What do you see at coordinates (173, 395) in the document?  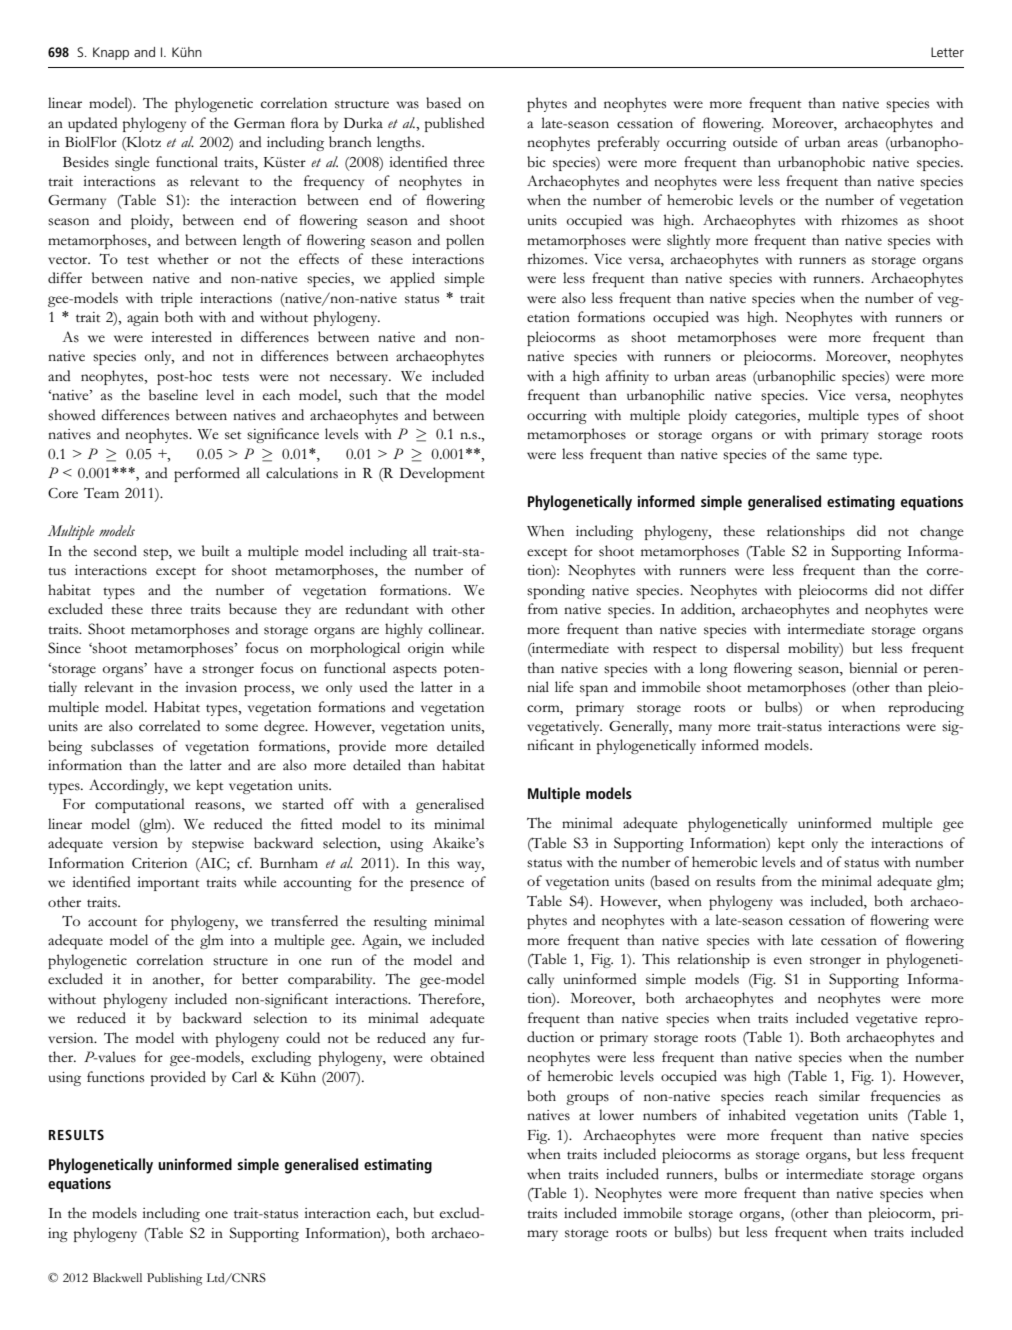 I see `baseline` at bounding box center [173, 395].
